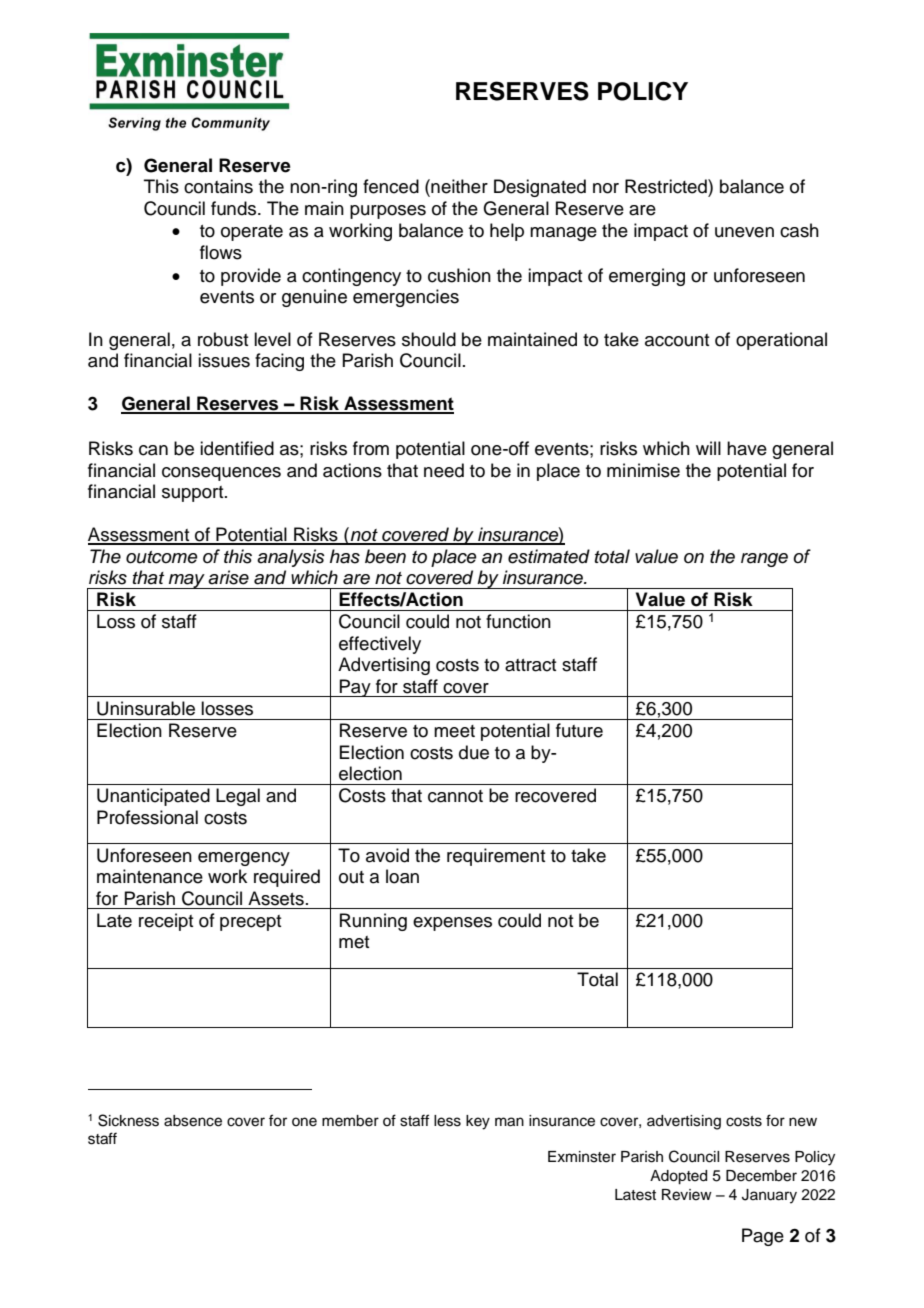 The height and width of the image is (1308, 924). Describe the element at coordinates (235, 208) in the image. I see `funds` at that location.
